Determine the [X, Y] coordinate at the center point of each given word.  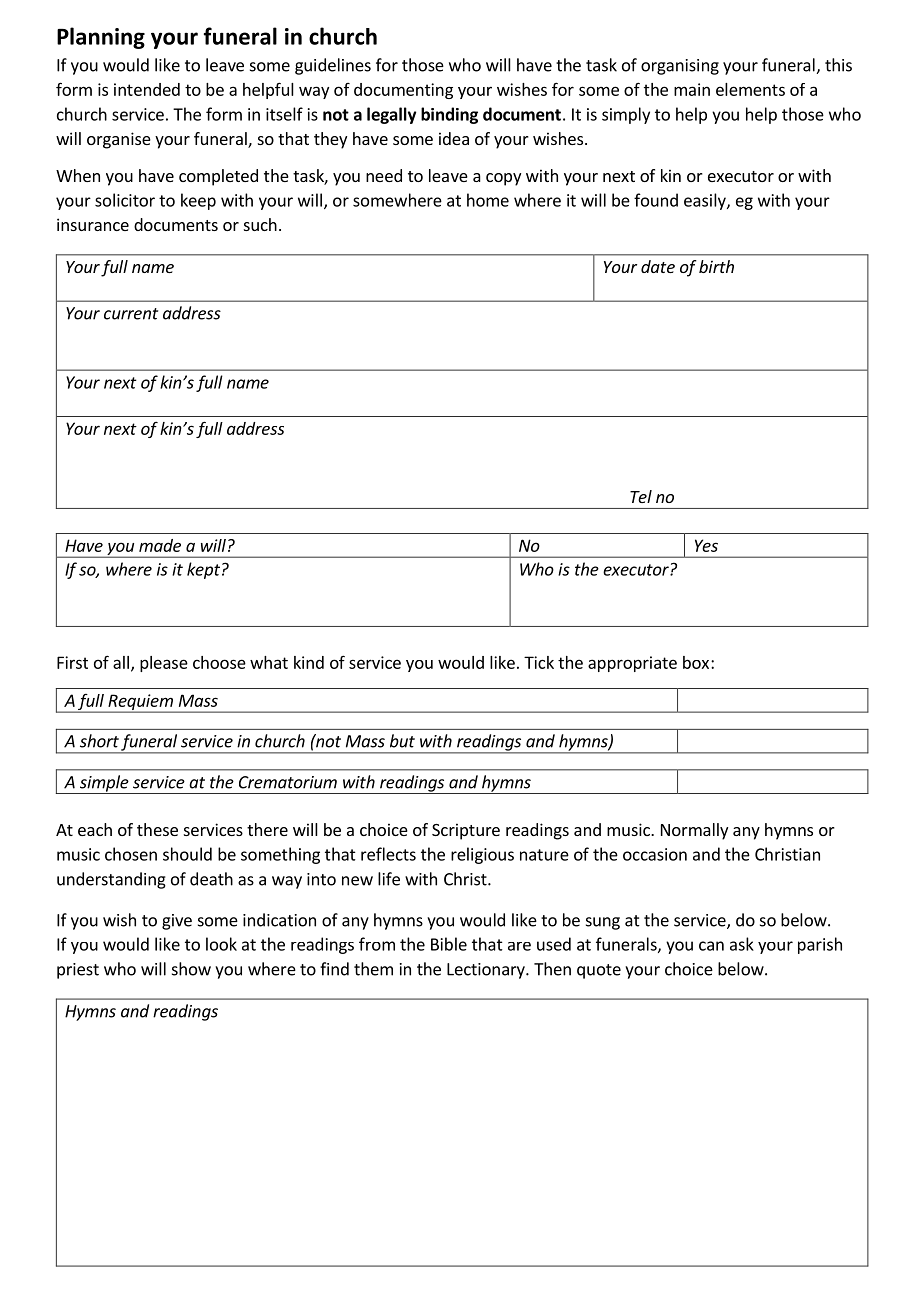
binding [449, 115]
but [402, 741]
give [177, 922]
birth [716, 266]
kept [203, 570]
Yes [706, 545]
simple [104, 784]
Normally [694, 831]
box [696, 662]
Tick [539, 662]
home [488, 200]
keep [198, 201]
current [131, 314]
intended [147, 89]
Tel [641, 496]
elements [750, 89]
